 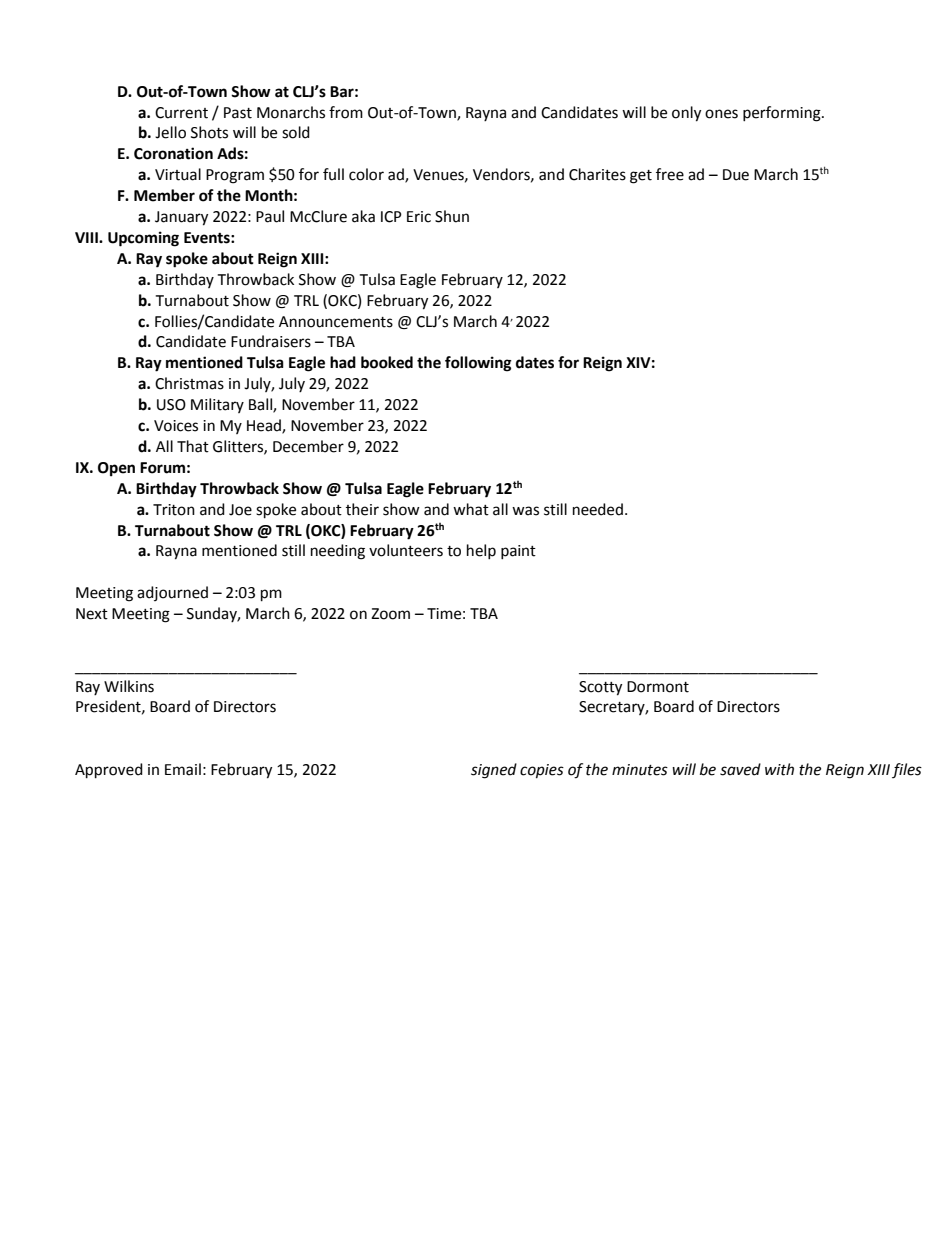 I want to click on Upcoming, so click(x=143, y=239).
